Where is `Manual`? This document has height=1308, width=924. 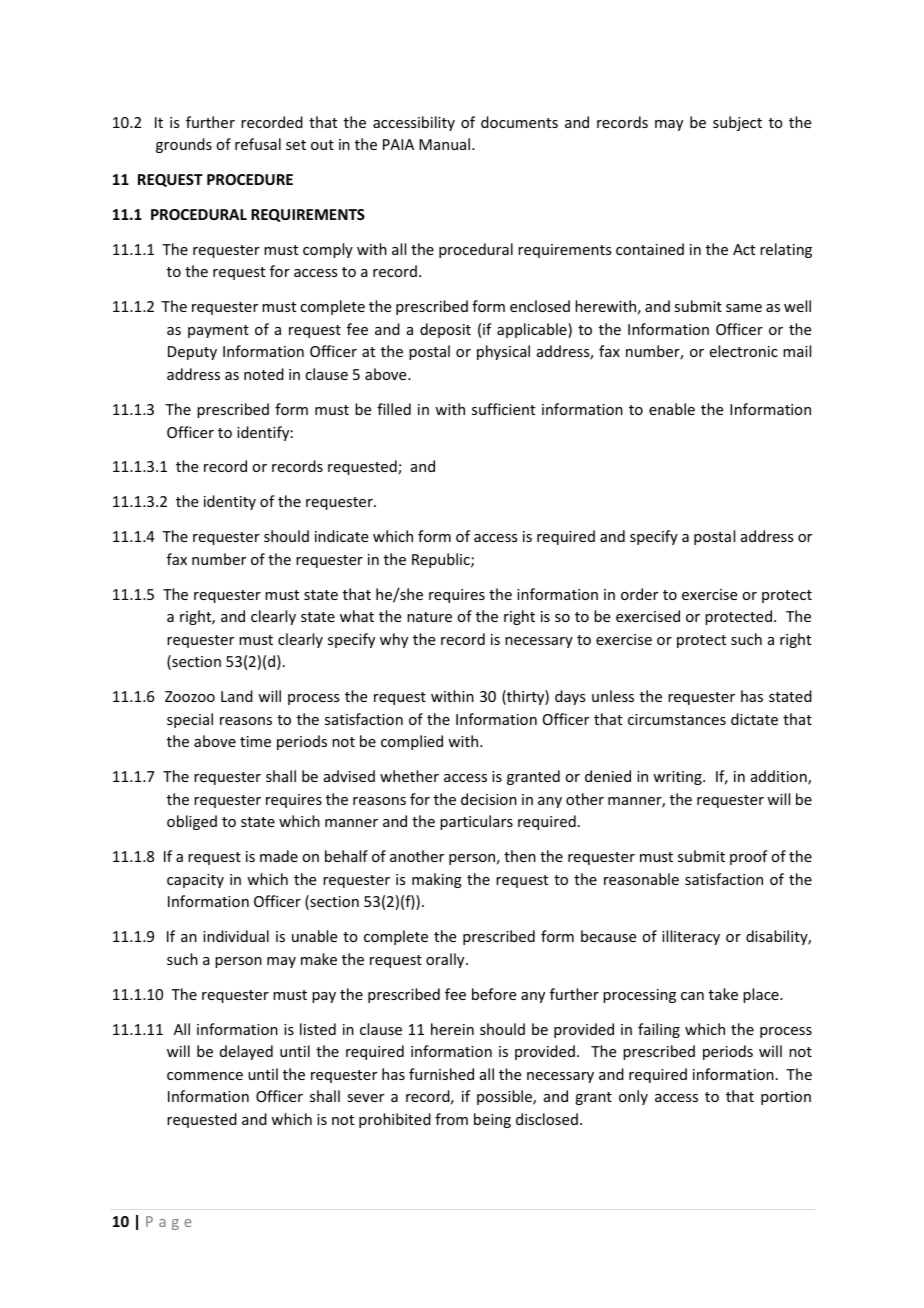 Manual is located at coordinates (446, 144).
